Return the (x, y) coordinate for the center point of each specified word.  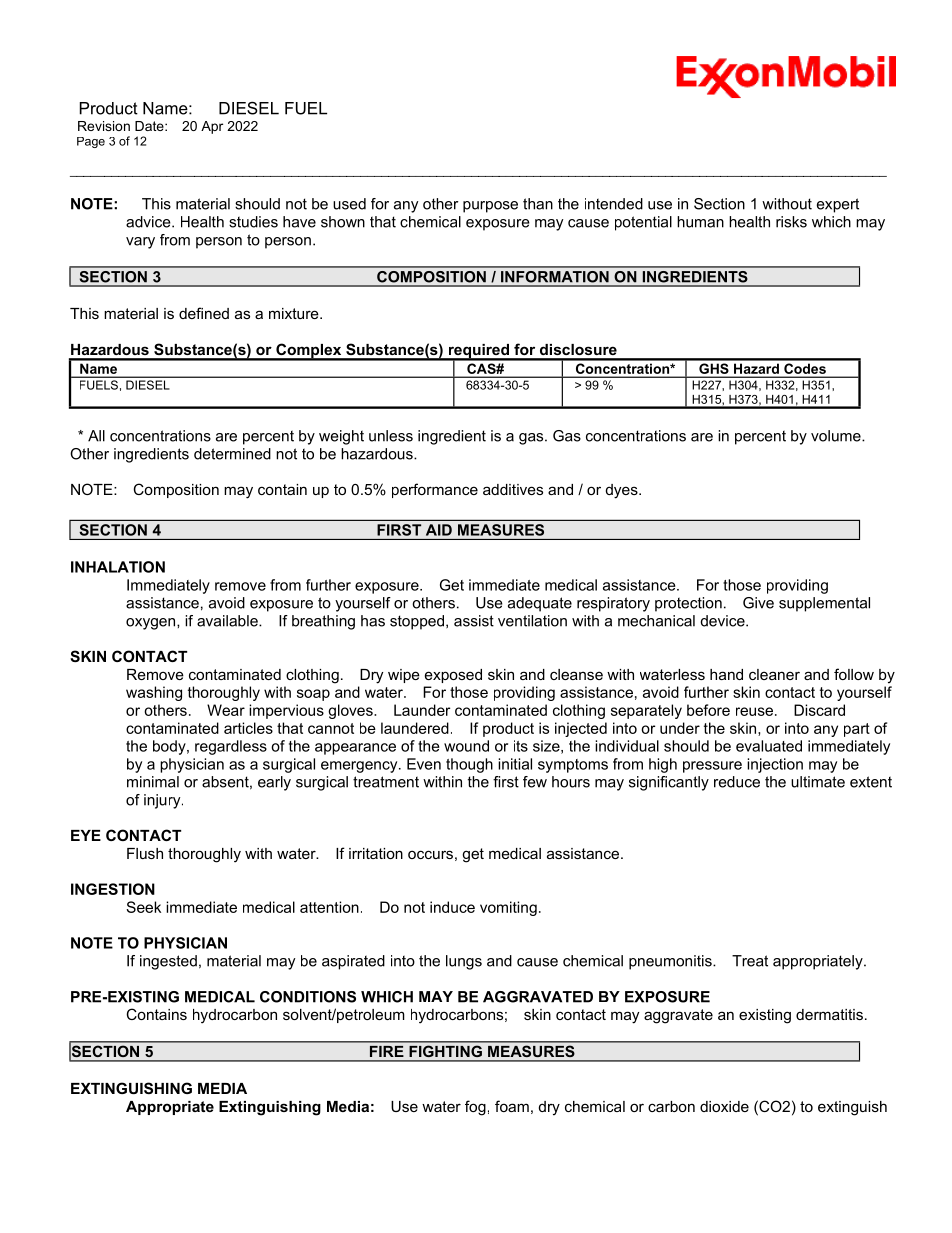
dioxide (724, 1106)
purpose (490, 207)
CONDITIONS (308, 997)
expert (838, 205)
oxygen (152, 624)
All (96, 436)
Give (758, 603)
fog (475, 1108)
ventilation (532, 621)
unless (391, 436)
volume (837, 436)
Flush (145, 853)
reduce (737, 782)
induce (452, 907)
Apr (212, 127)
